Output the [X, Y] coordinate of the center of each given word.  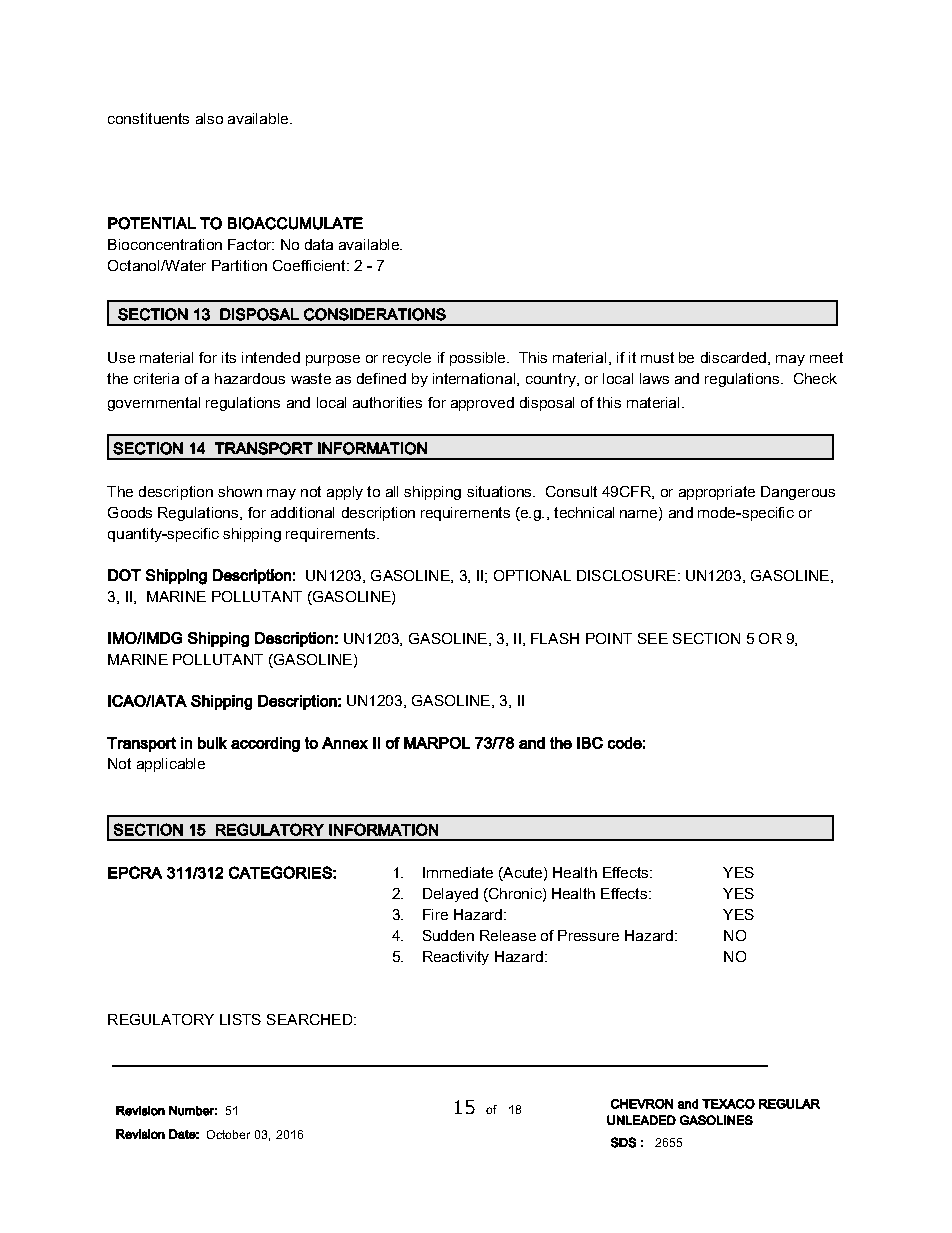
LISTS [240, 1019]
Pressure [588, 935]
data [319, 244]
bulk [212, 743]
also [209, 118]
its [229, 357]
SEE [653, 638]
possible [479, 359]
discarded [733, 357]
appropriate [717, 493]
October [228, 1134]
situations [500, 491]
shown [240, 491]
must [657, 357]
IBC [590, 743]
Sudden [448, 935]
